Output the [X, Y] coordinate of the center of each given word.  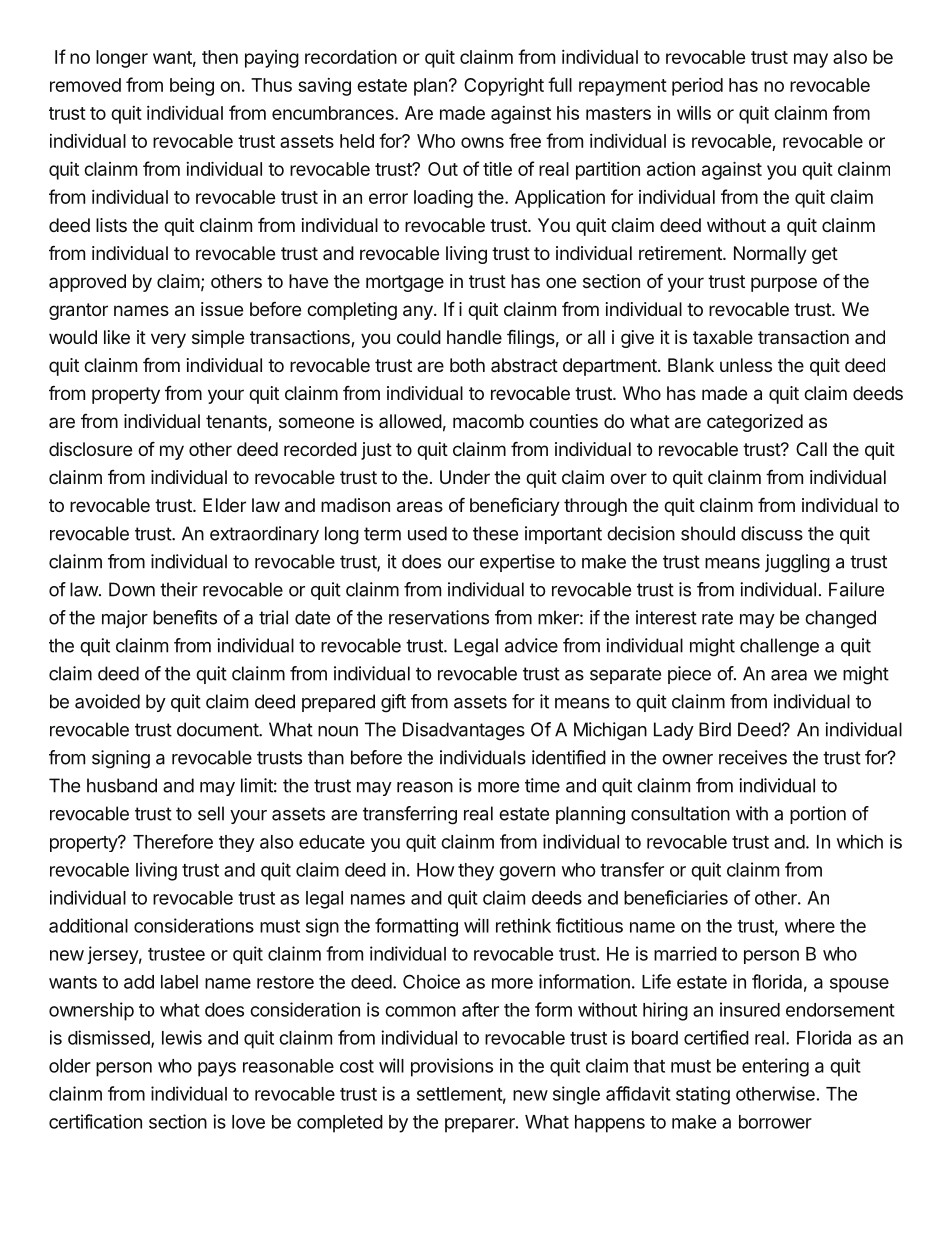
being [192, 87]
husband [122, 785]
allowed [410, 421]
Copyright [504, 87]
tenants [237, 423]
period [697, 87]
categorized [755, 423]
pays [217, 1069]
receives [753, 757]
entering [775, 1067]
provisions [452, 1067]
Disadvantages [464, 731]
